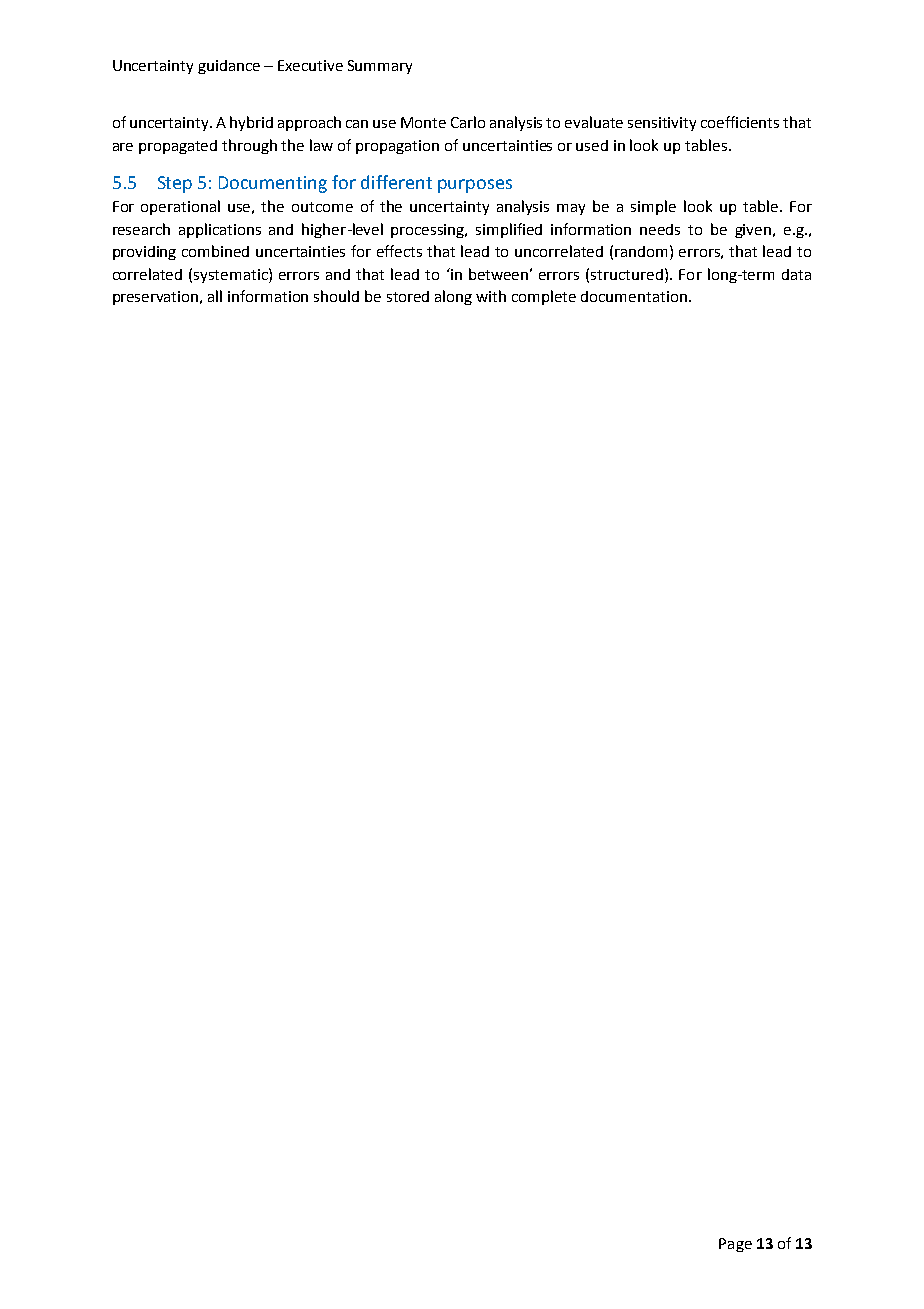 This screenshot has width=924, height=1309. I want to click on guidance, so click(229, 67).
